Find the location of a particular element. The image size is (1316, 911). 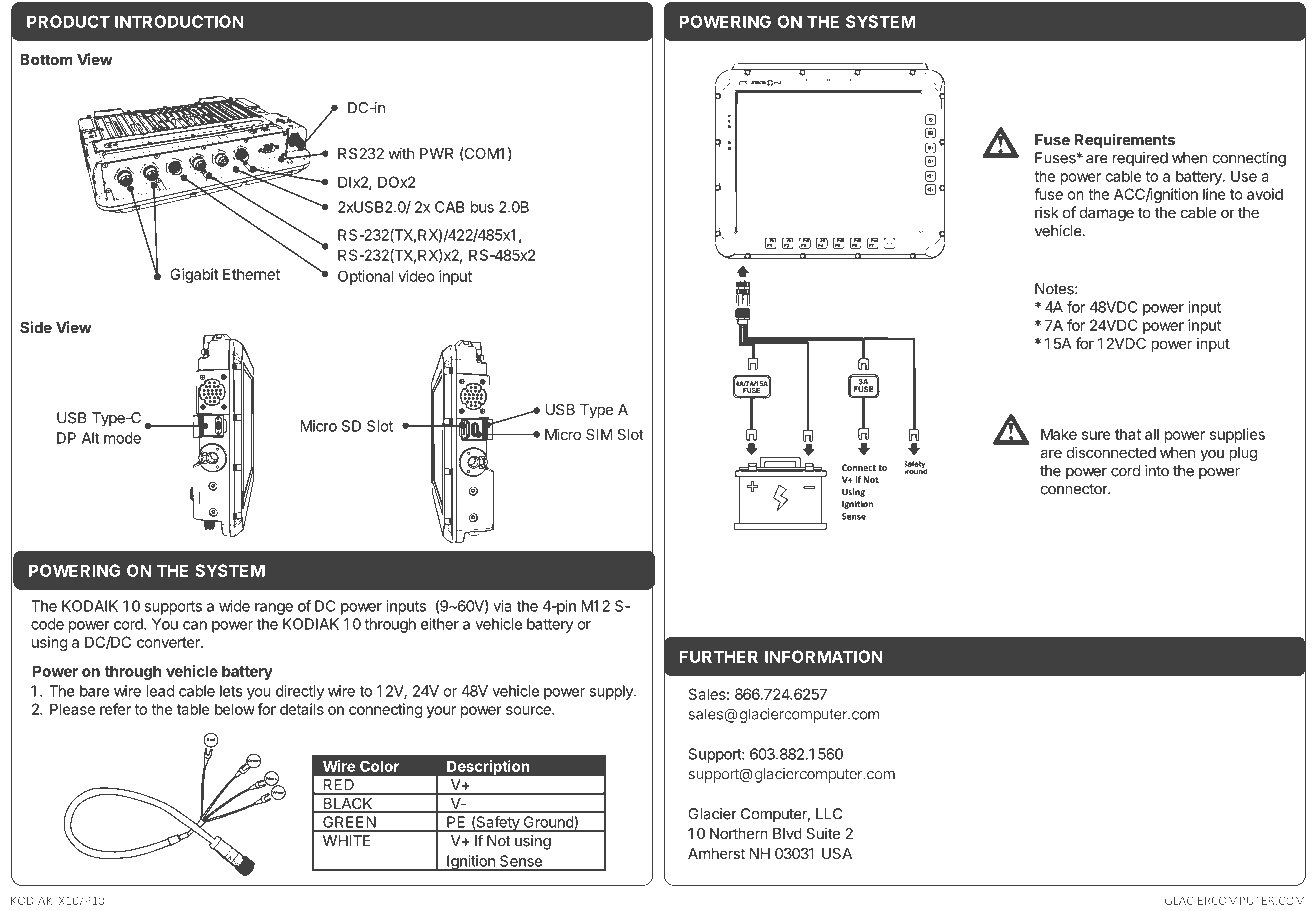

Gigabit is located at coordinates (194, 275).
